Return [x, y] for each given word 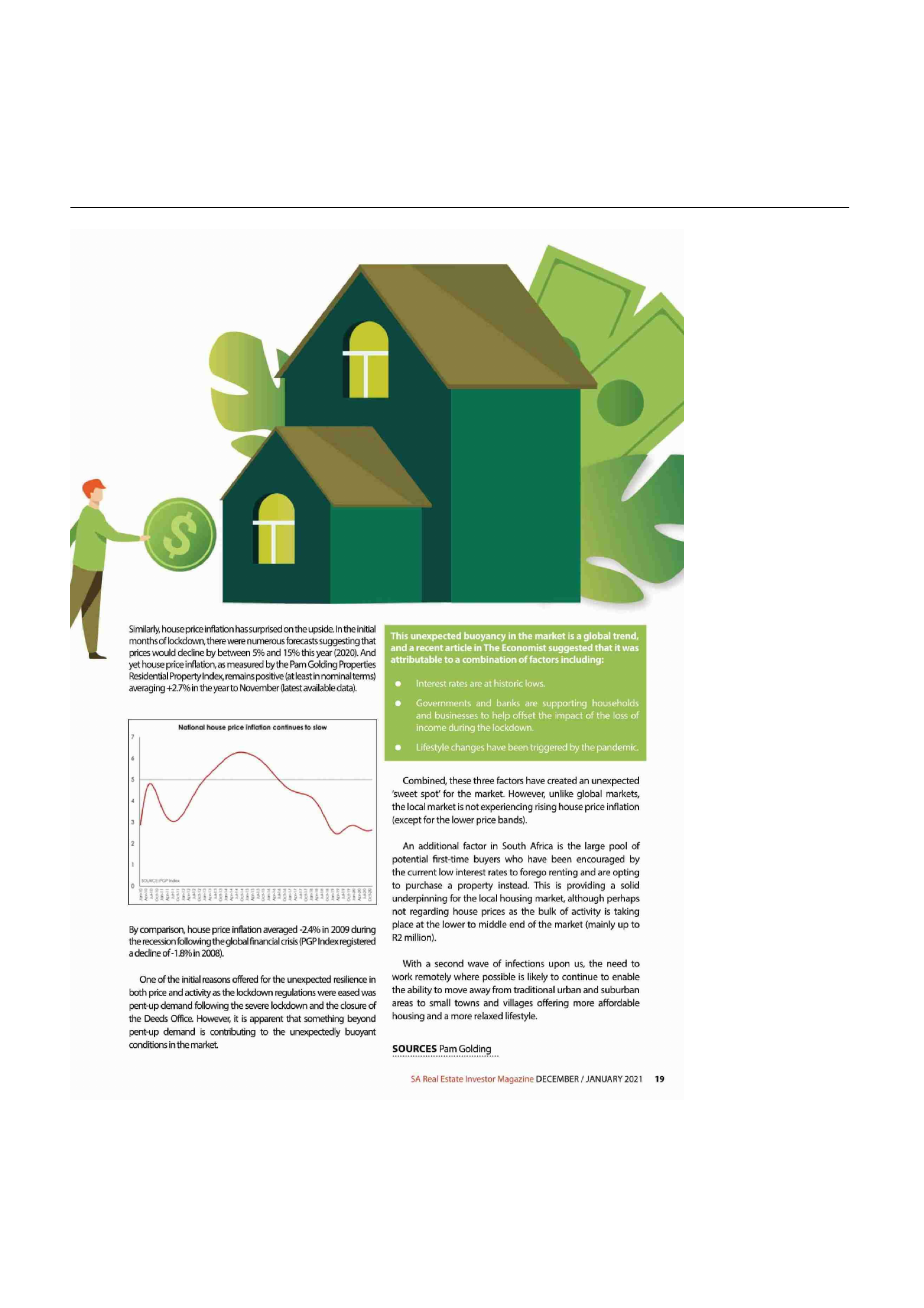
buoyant [360, 1032]
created [562, 780]
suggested [571, 648]
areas [402, 1004]
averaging [147, 689]
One [148, 979]
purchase [424, 886]
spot [431, 795]
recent [429, 648]
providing [586, 886]
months [143, 641]
